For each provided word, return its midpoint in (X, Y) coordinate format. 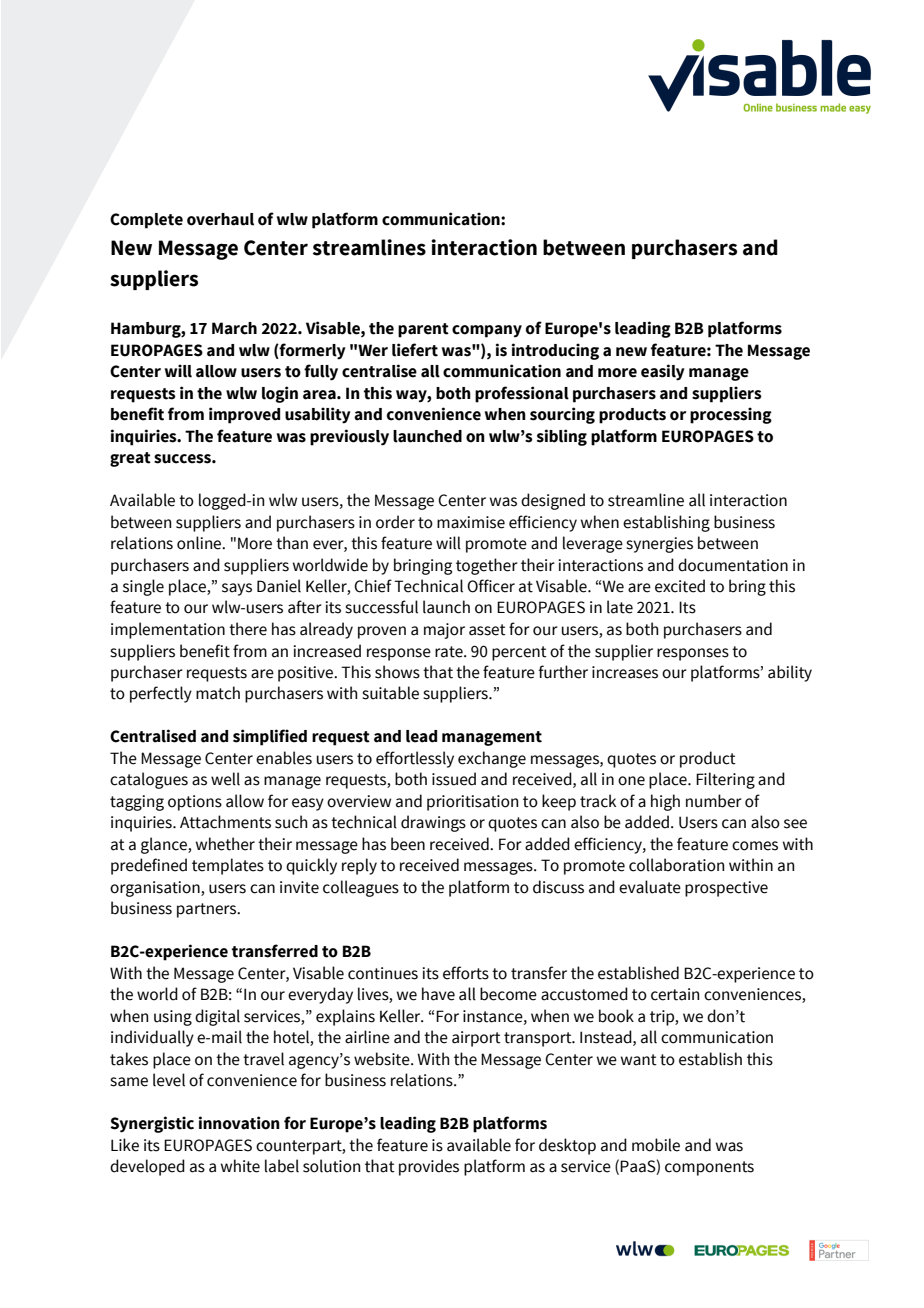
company (487, 331)
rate (450, 652)
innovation (239, 1123)
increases (625, 672)
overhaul (220, 219)
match (218, 693)
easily (663, 372)
